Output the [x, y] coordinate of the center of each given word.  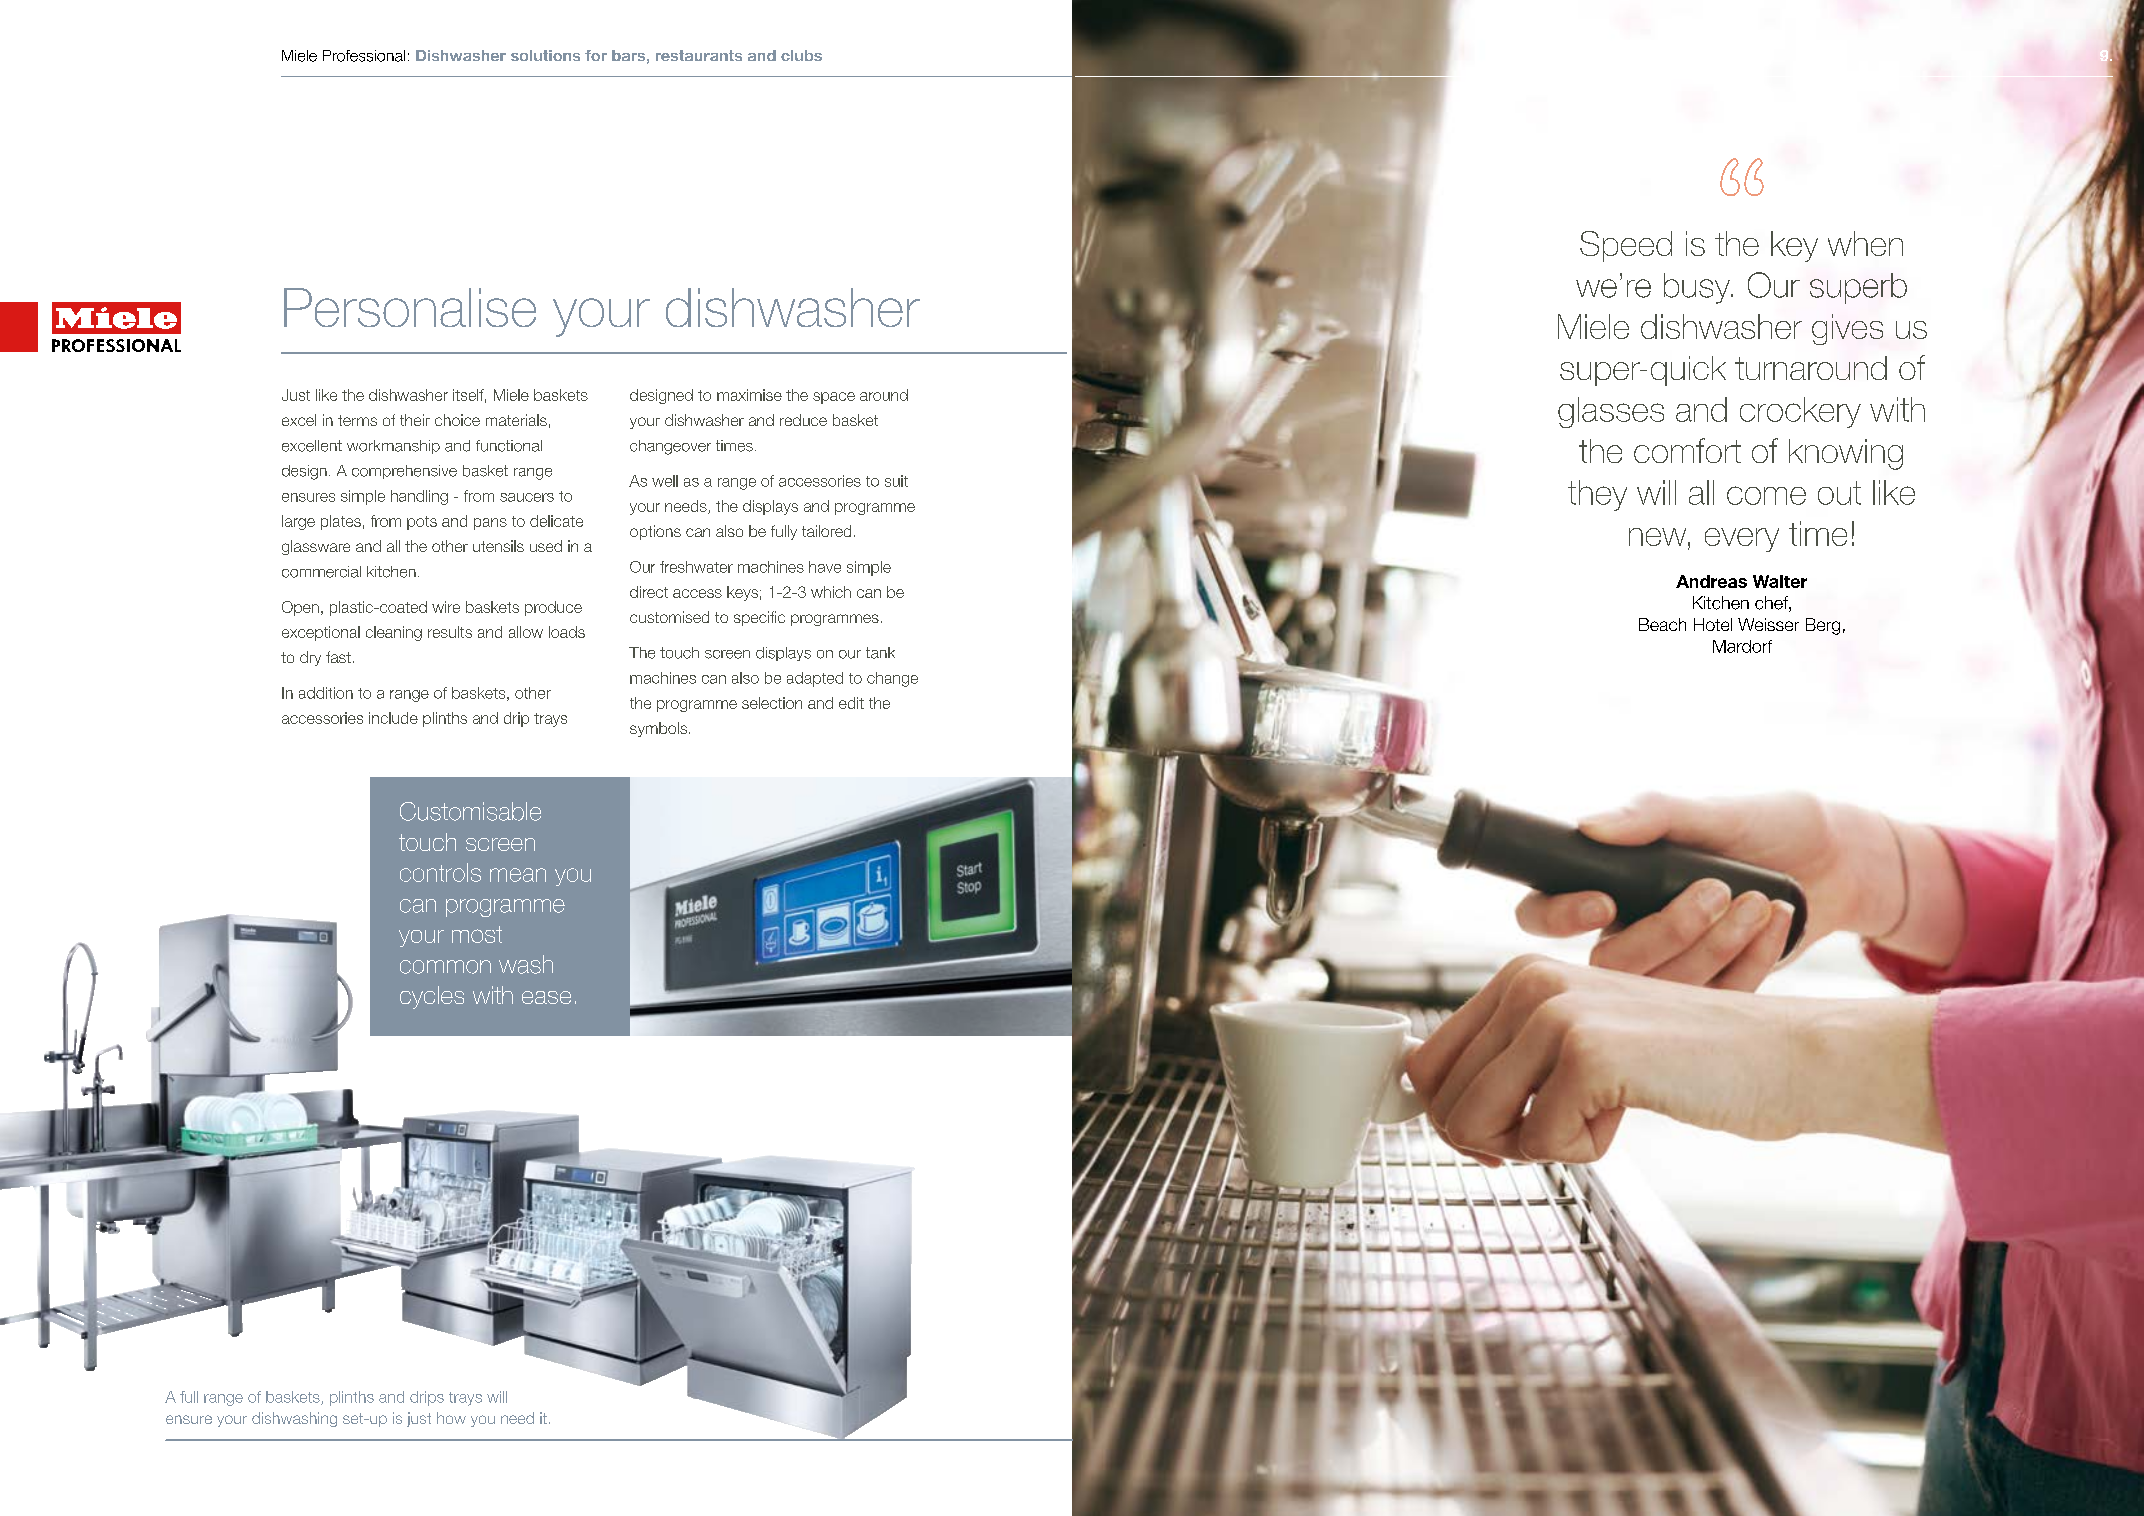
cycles [432, 997]
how [451, 1418]
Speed [1626, 246]
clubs [801, 55]
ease [546, 997]
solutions [545, 55]
